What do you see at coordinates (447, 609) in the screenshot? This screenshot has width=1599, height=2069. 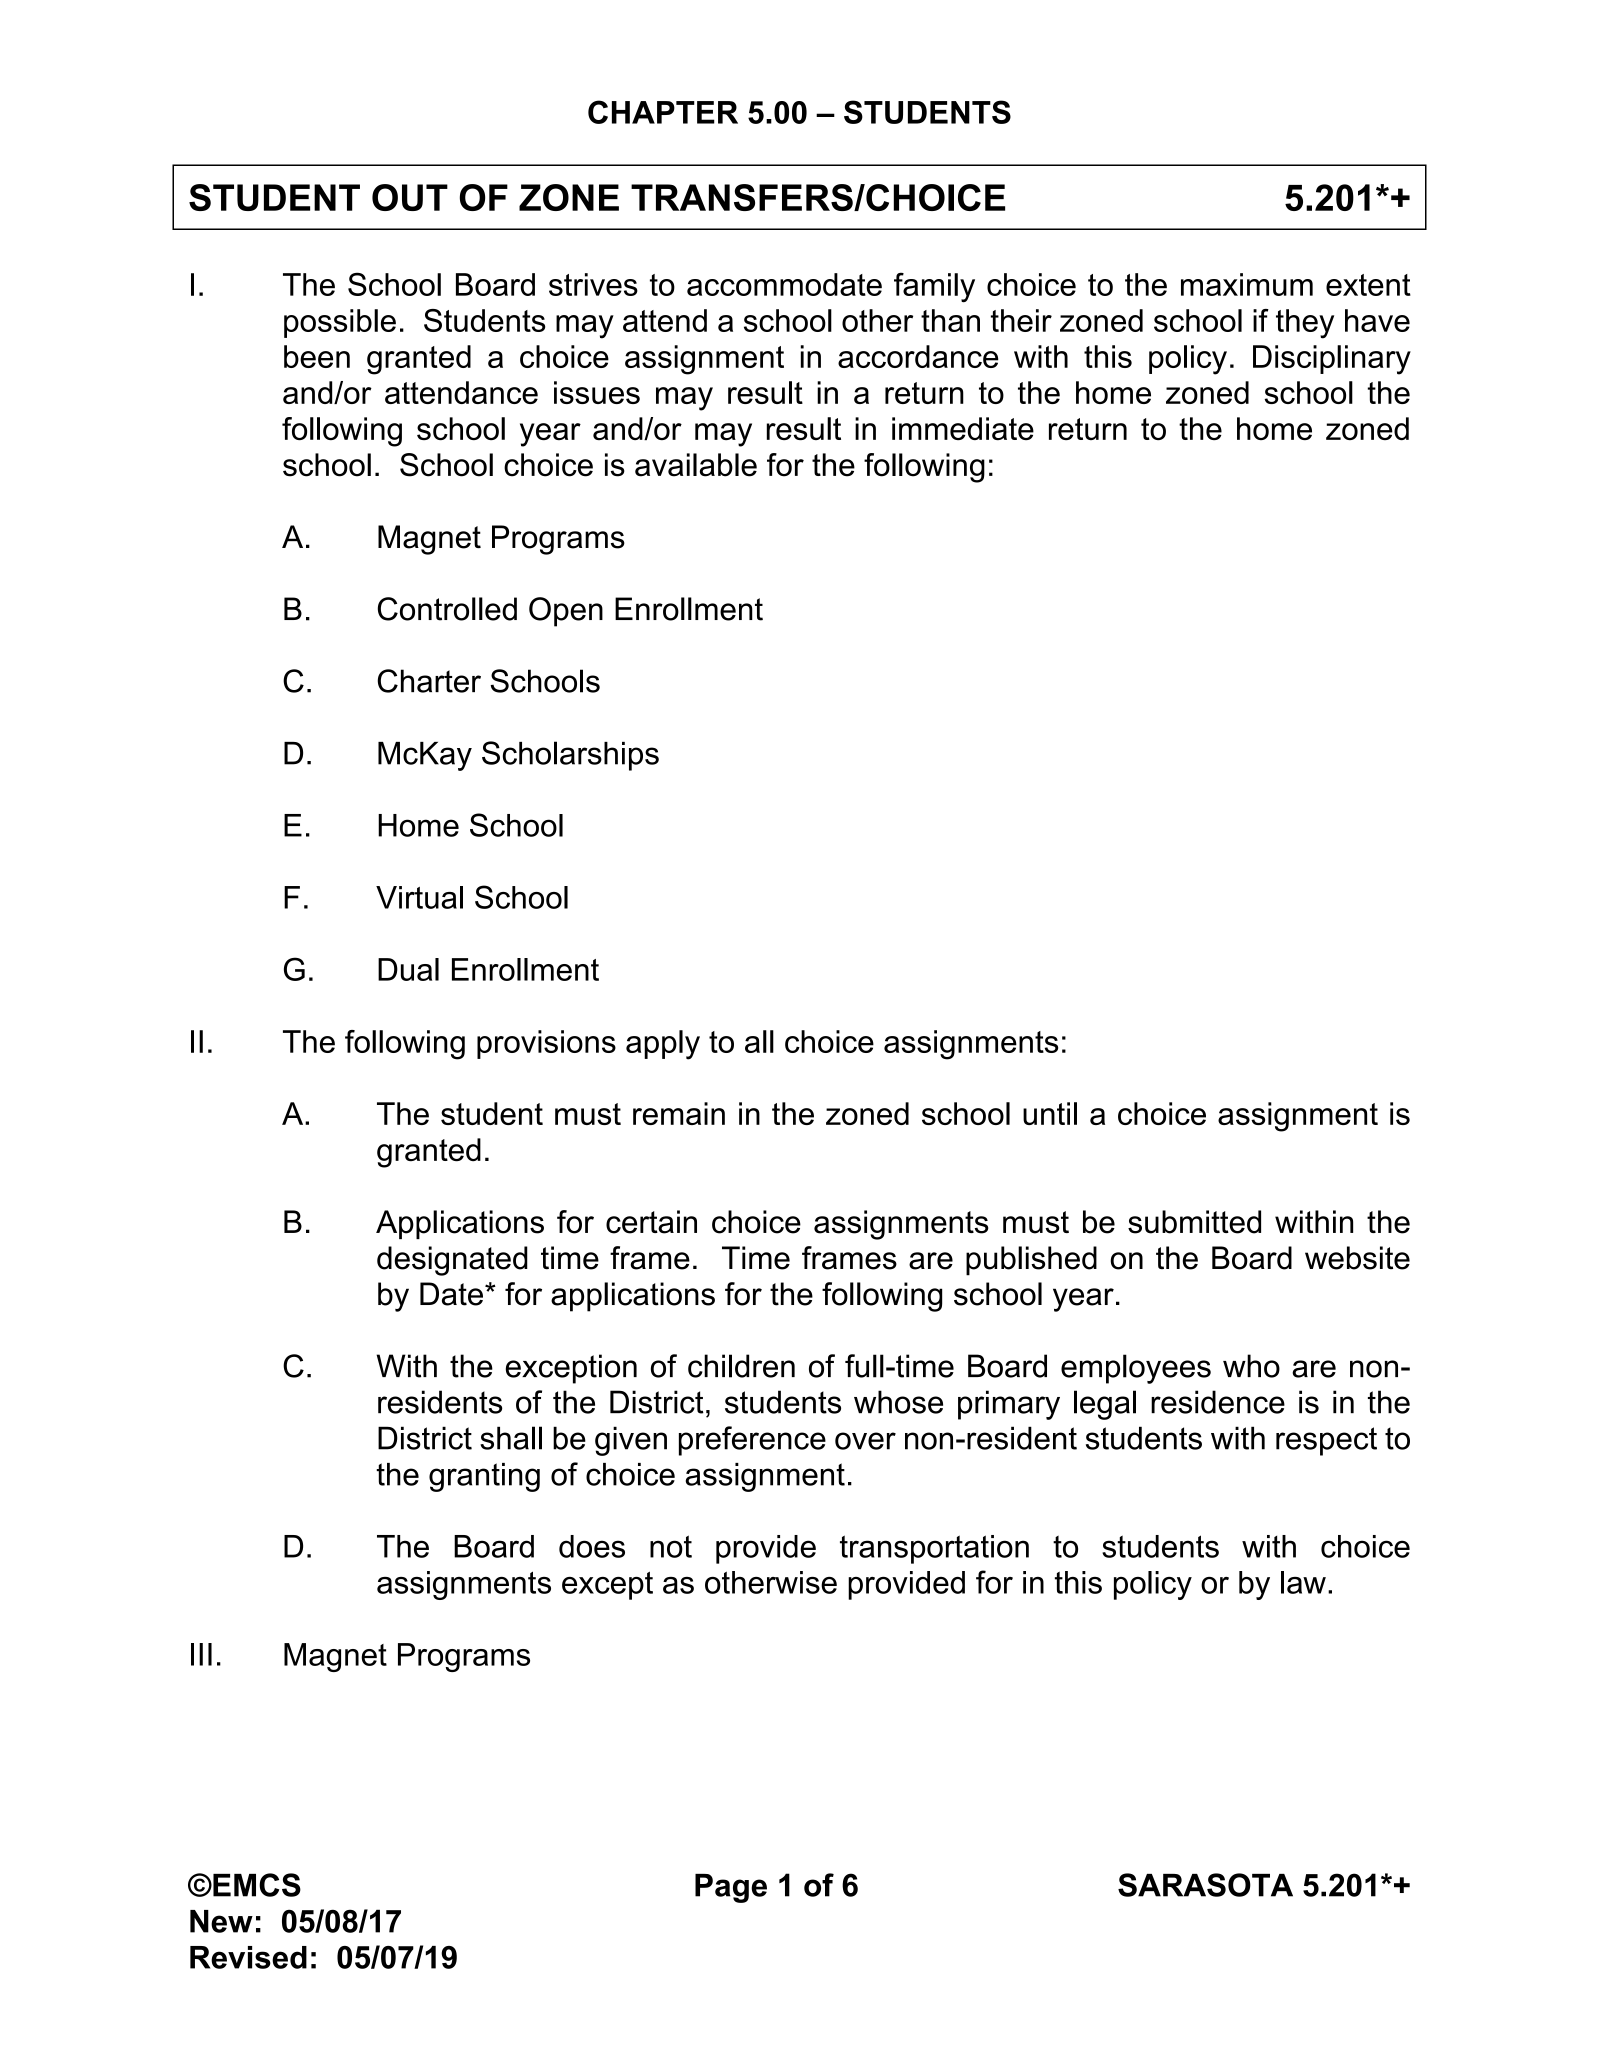 I see `Controlled` at bounding box center [447, 609].
